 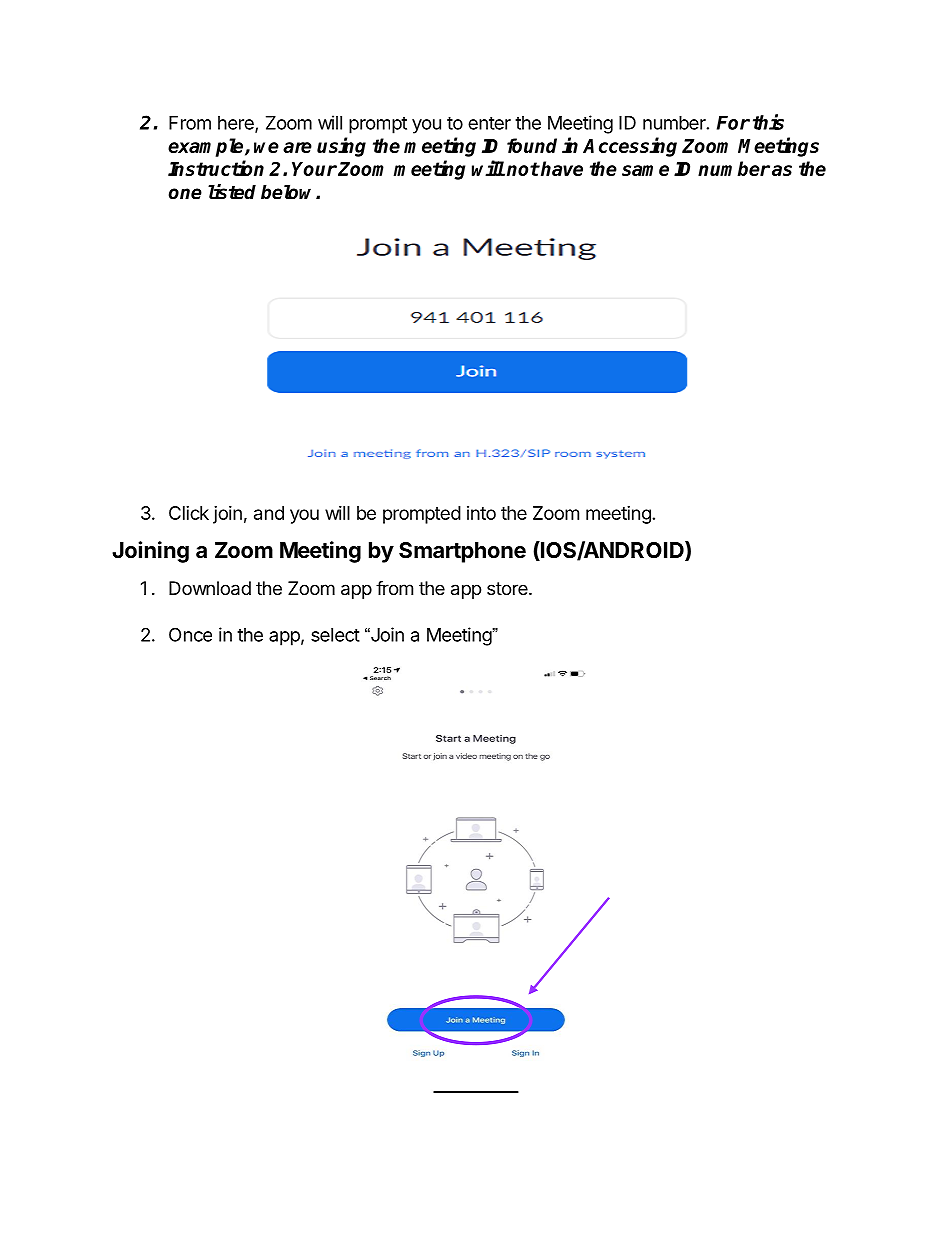 What do you see at coordinates (190, 634) in the page?
I see `Once` at bounding box center [190, 634].
